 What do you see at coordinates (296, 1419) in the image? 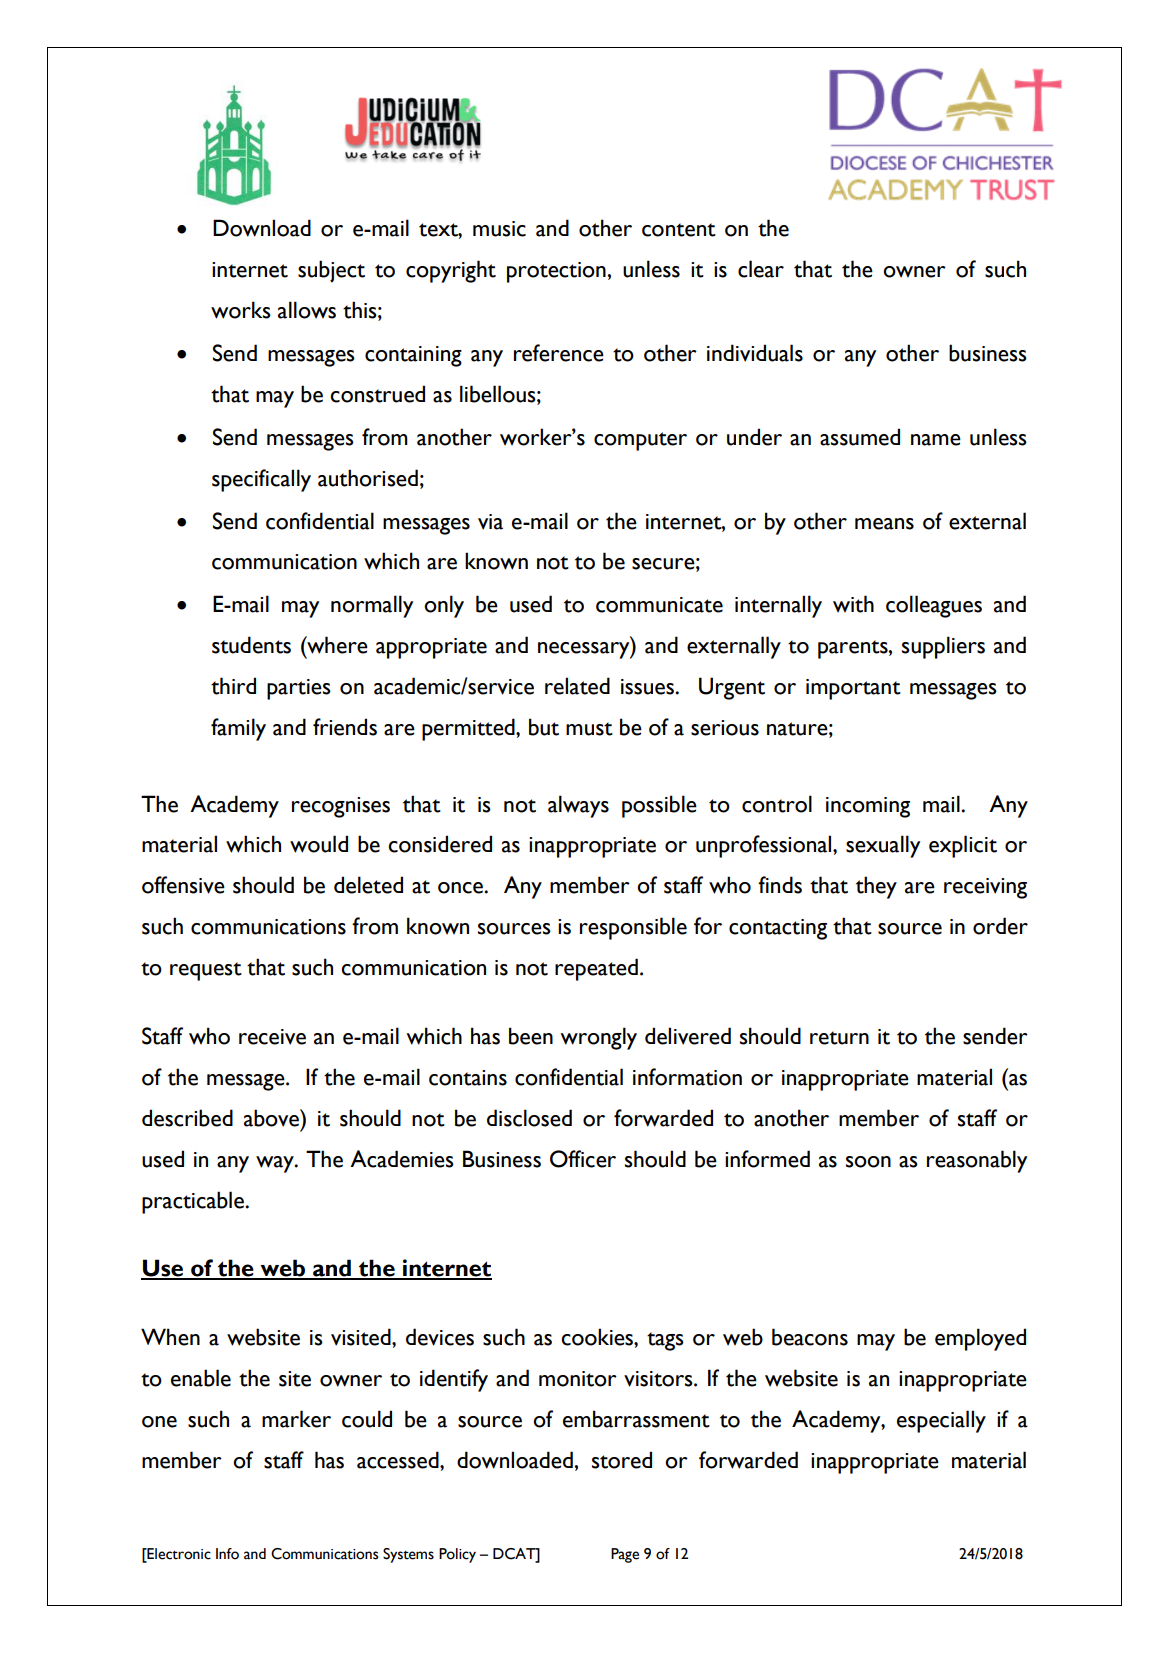
I see `marker` at bounding box center [296, 1419].
